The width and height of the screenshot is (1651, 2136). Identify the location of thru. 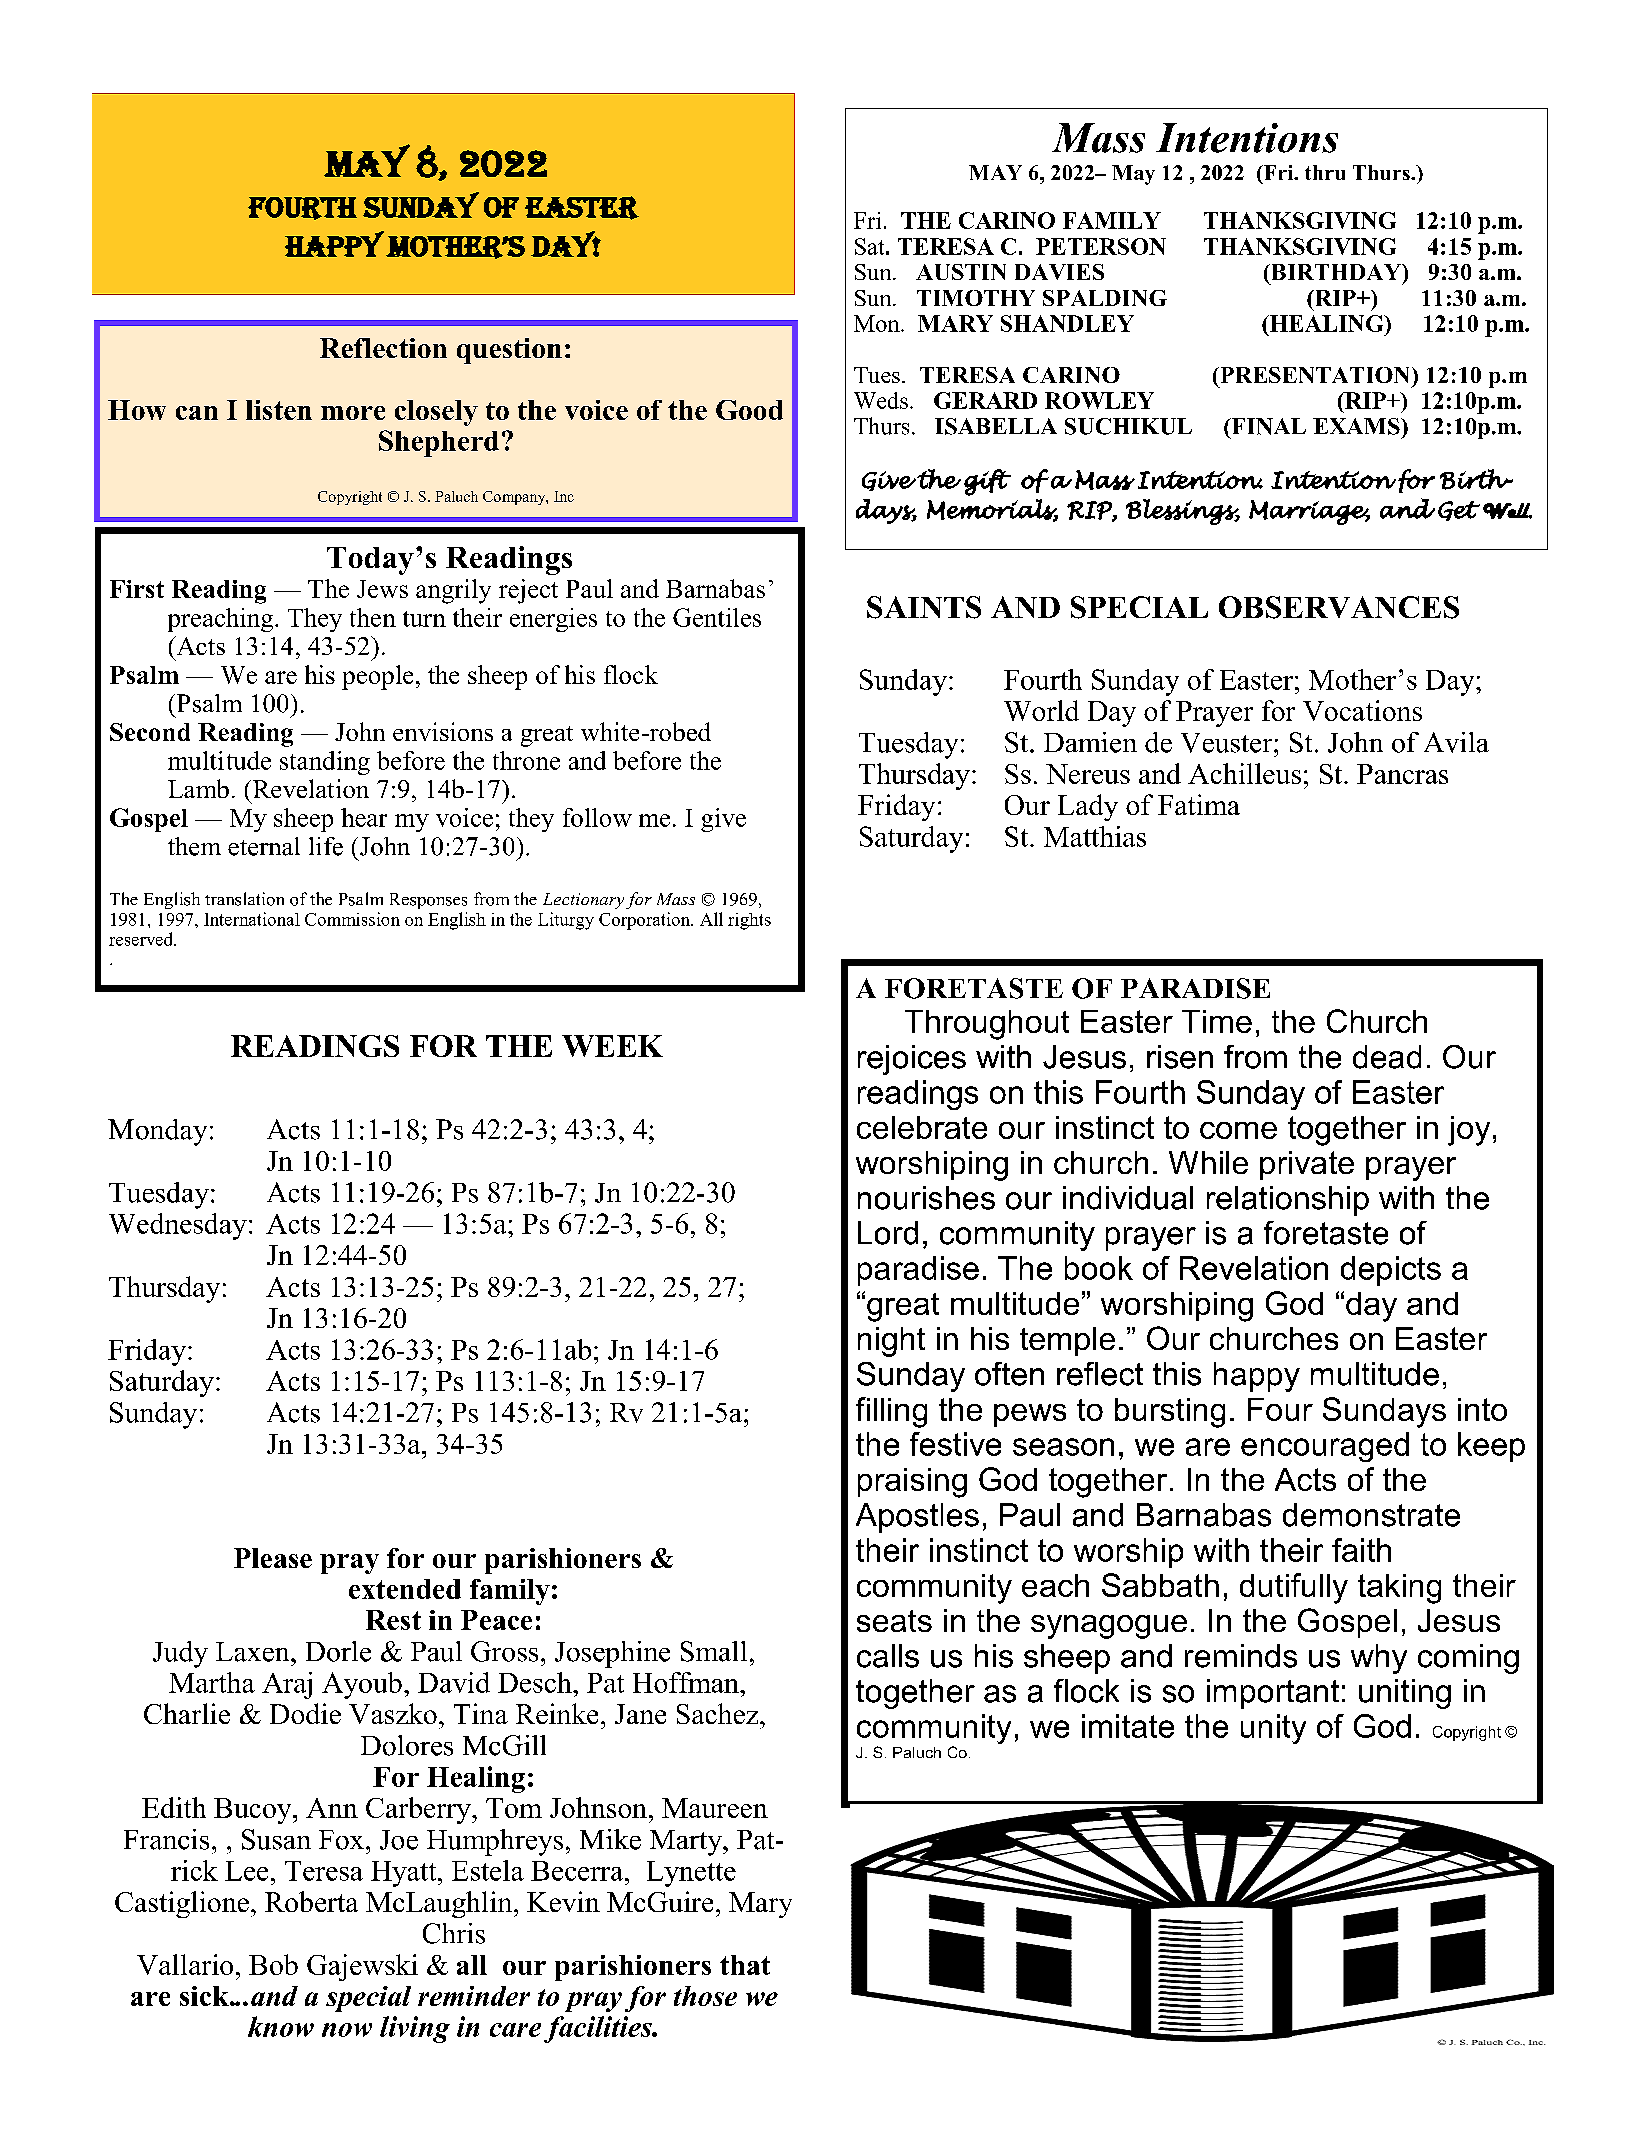
(1325, 172).
